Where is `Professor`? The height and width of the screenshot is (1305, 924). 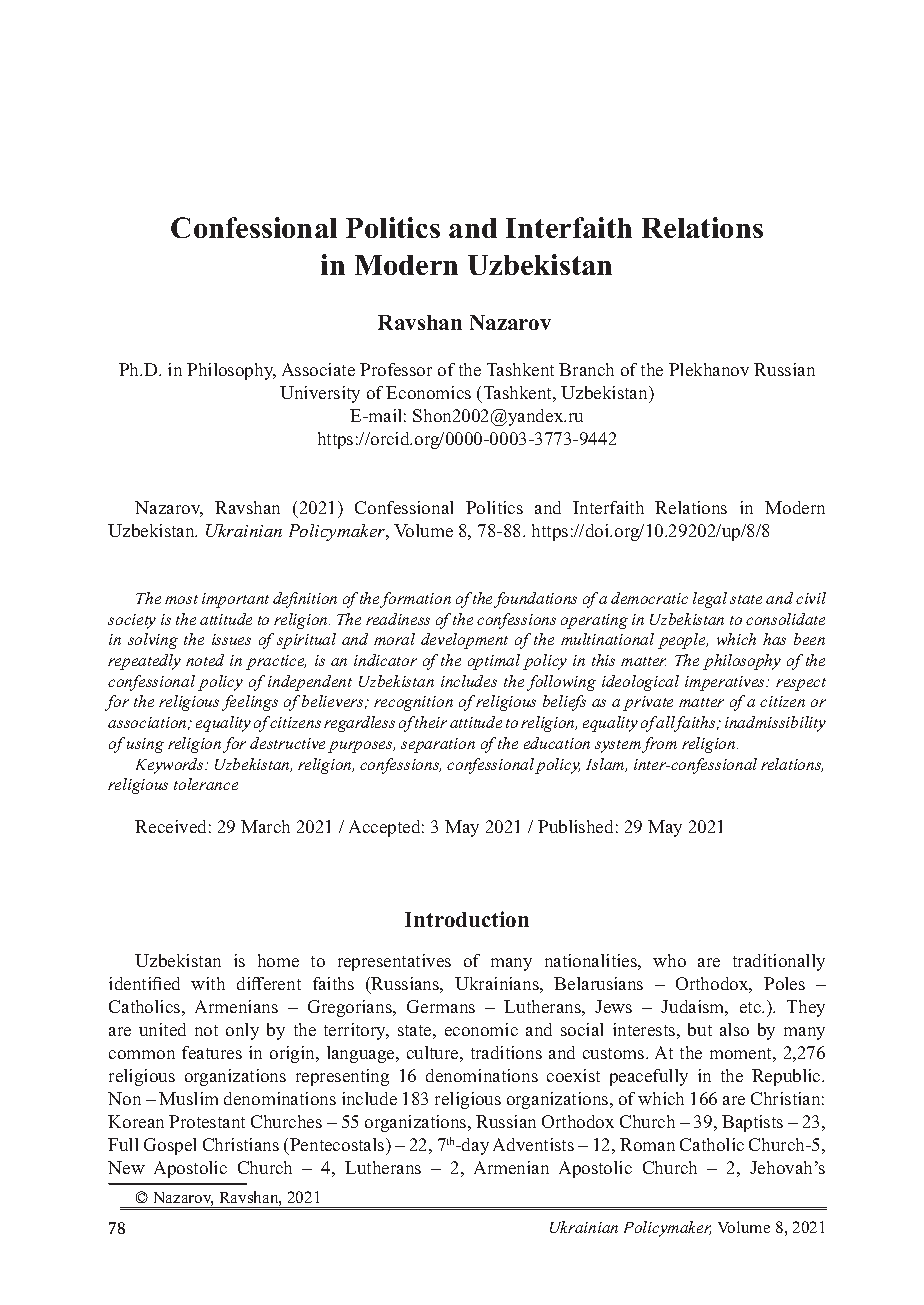
Professor is located at coordinates (396, 369).
